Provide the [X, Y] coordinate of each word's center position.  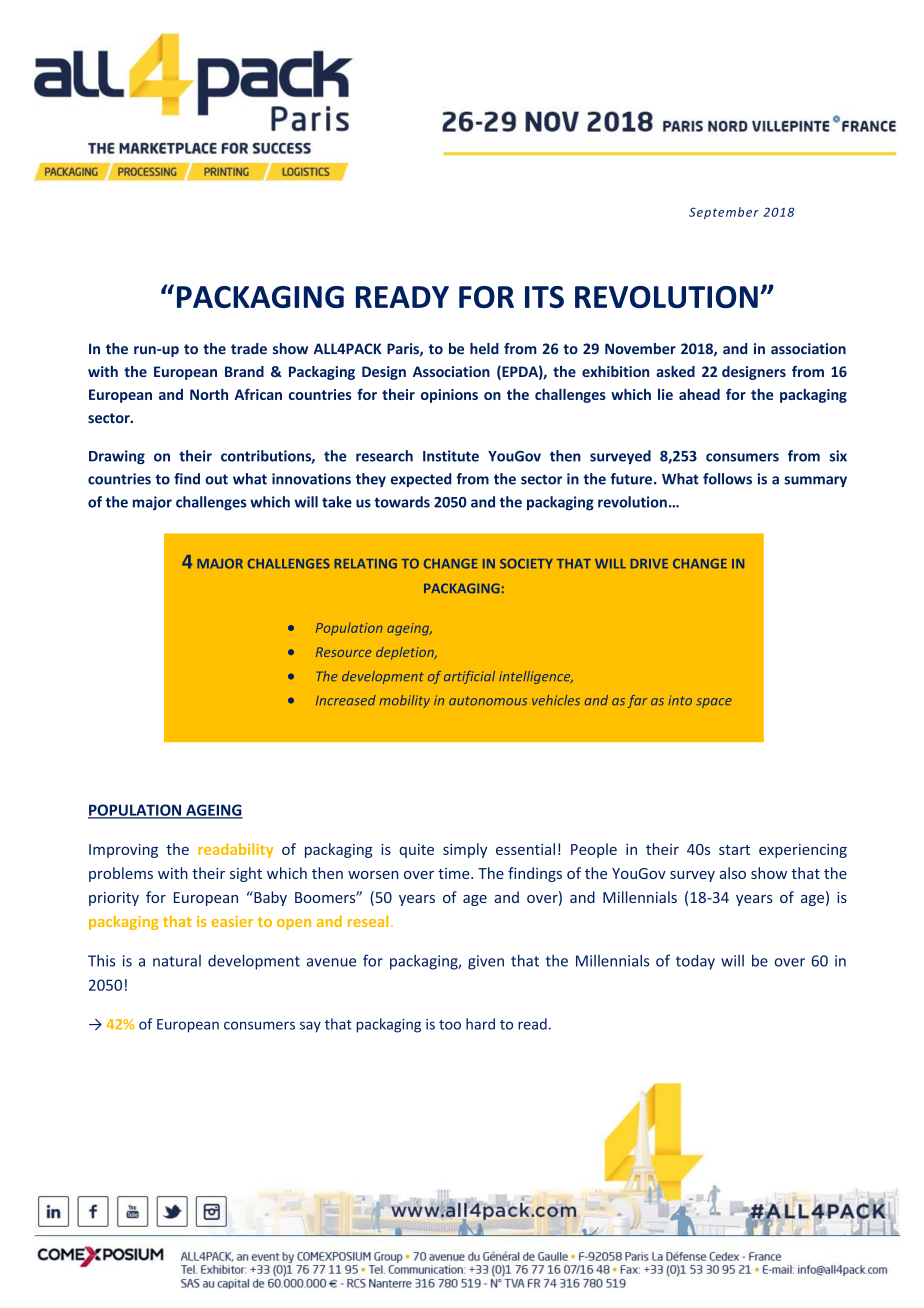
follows [727, 479]
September [724, 213]
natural [177, 961]
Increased [346, 700]
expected [421, 480]
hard [480, 1024]
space [714, 703]
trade [249, 349]
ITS [544, 297]
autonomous [488, 701]
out [216, 479]
